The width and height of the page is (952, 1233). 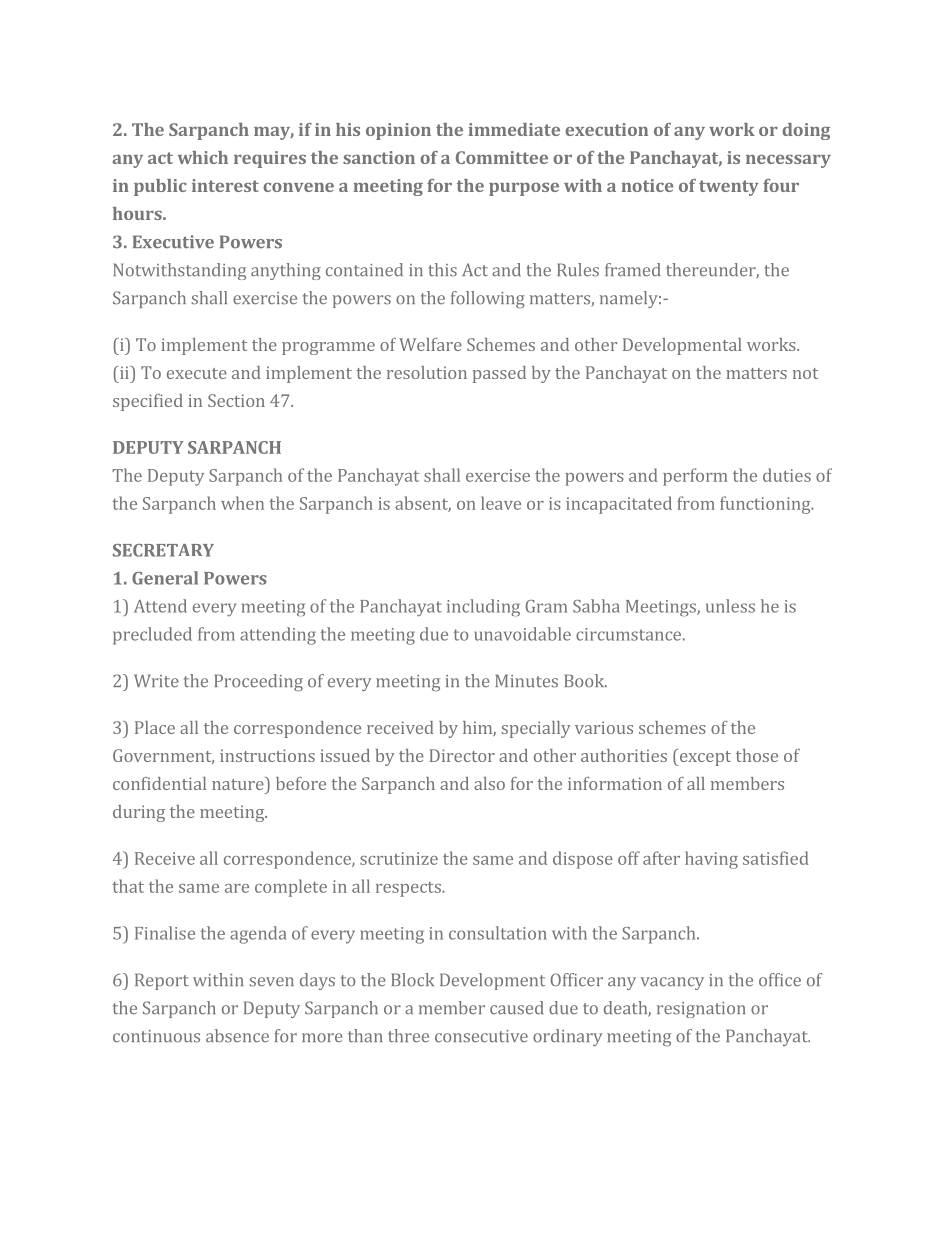 I want to click on including, so click(x=483, y=607).
